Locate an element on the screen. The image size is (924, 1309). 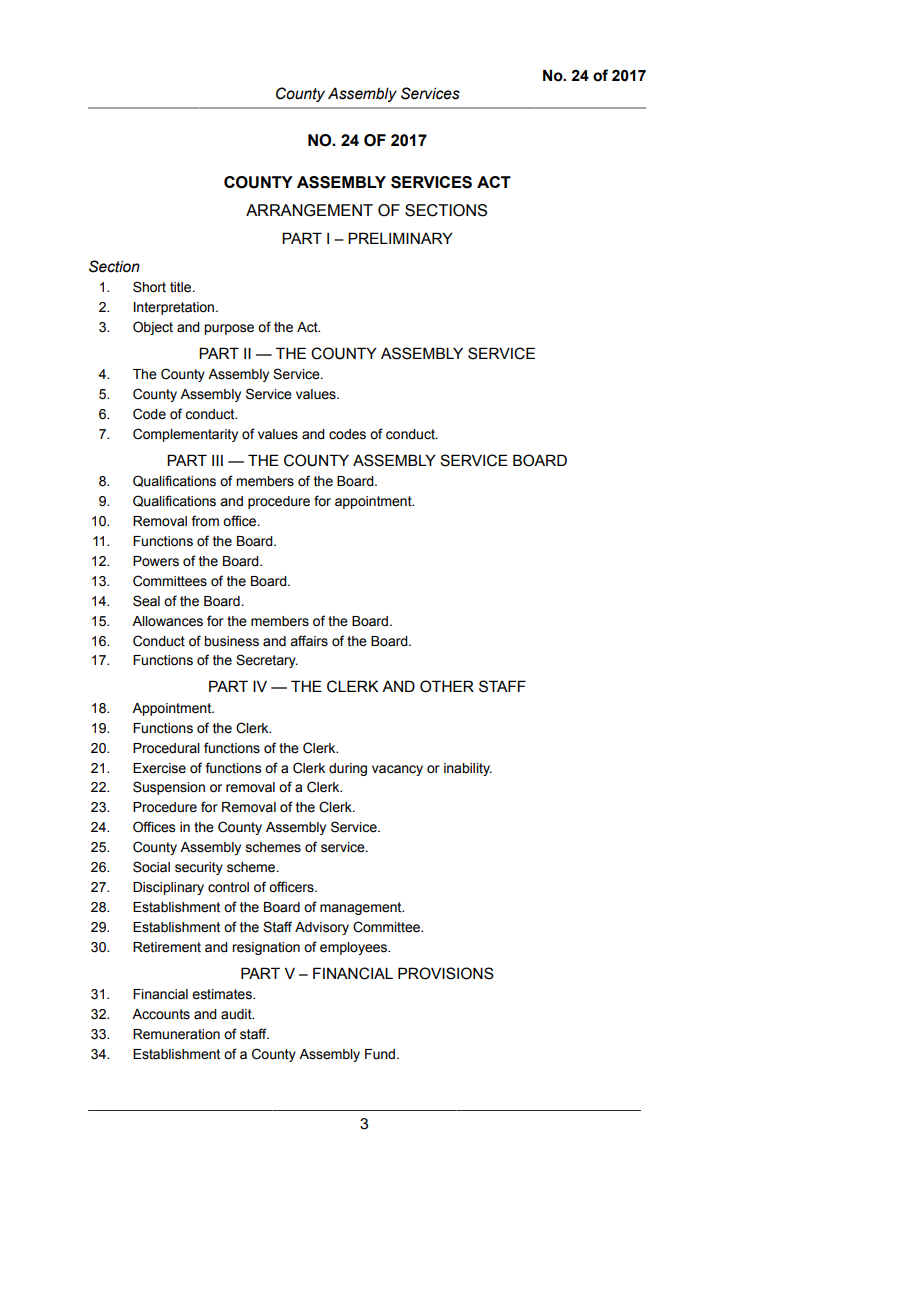
ARRANGEMENT is located at coordinates (309, 210).
